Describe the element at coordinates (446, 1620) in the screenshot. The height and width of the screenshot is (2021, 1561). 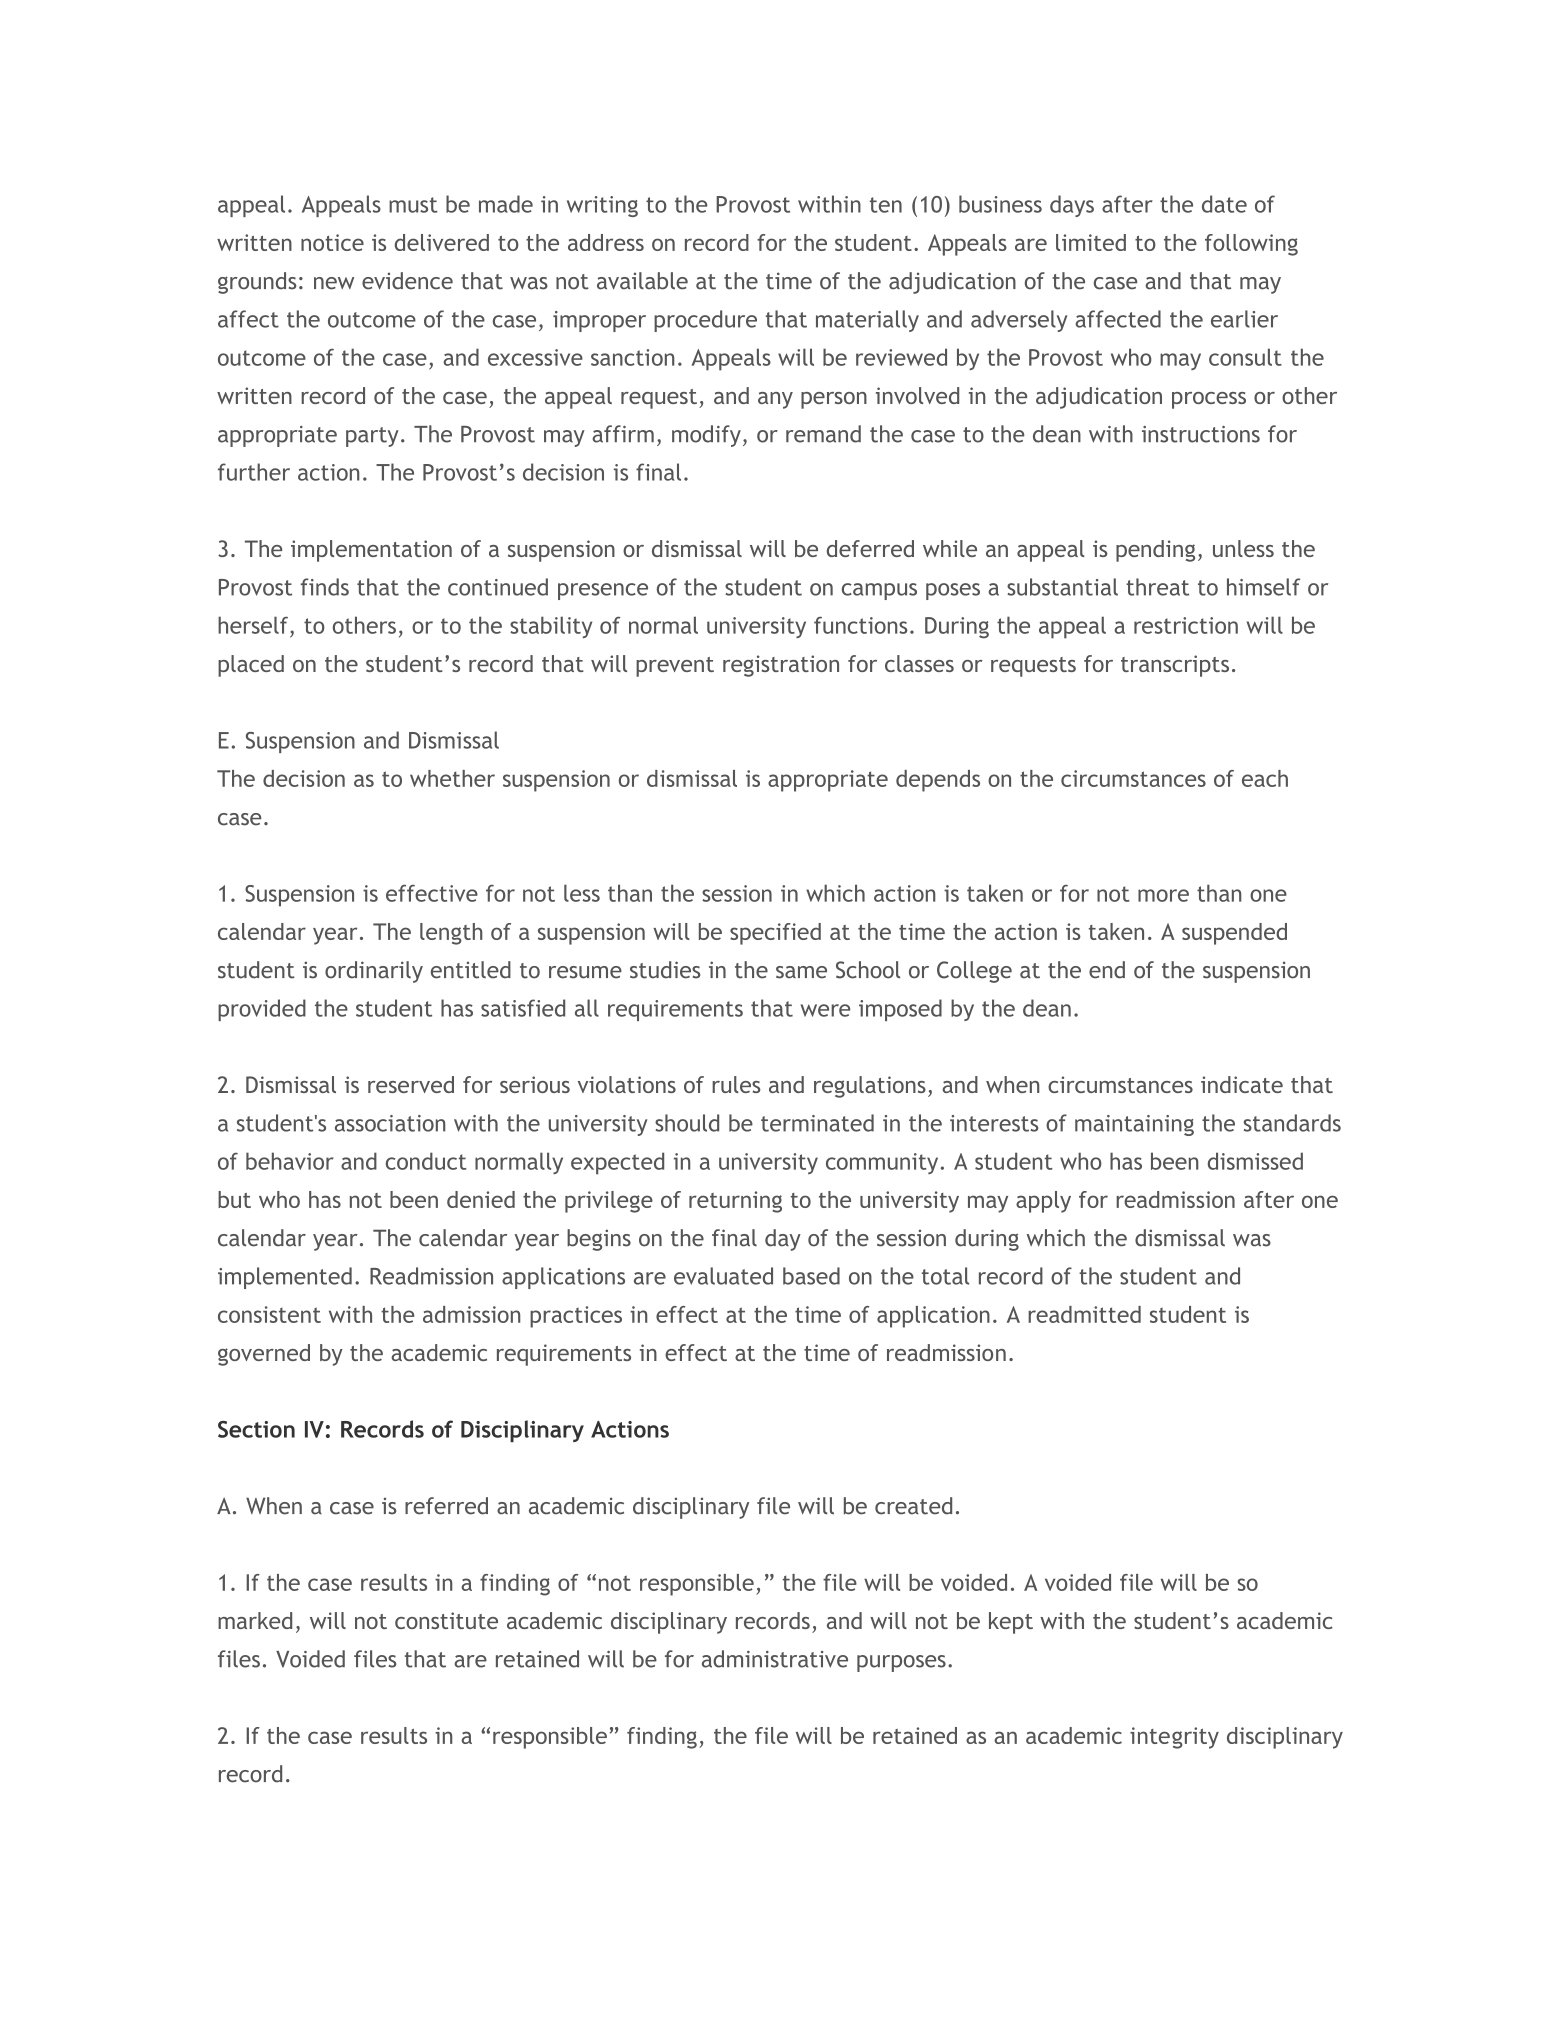
I see `constitute` at that location.
